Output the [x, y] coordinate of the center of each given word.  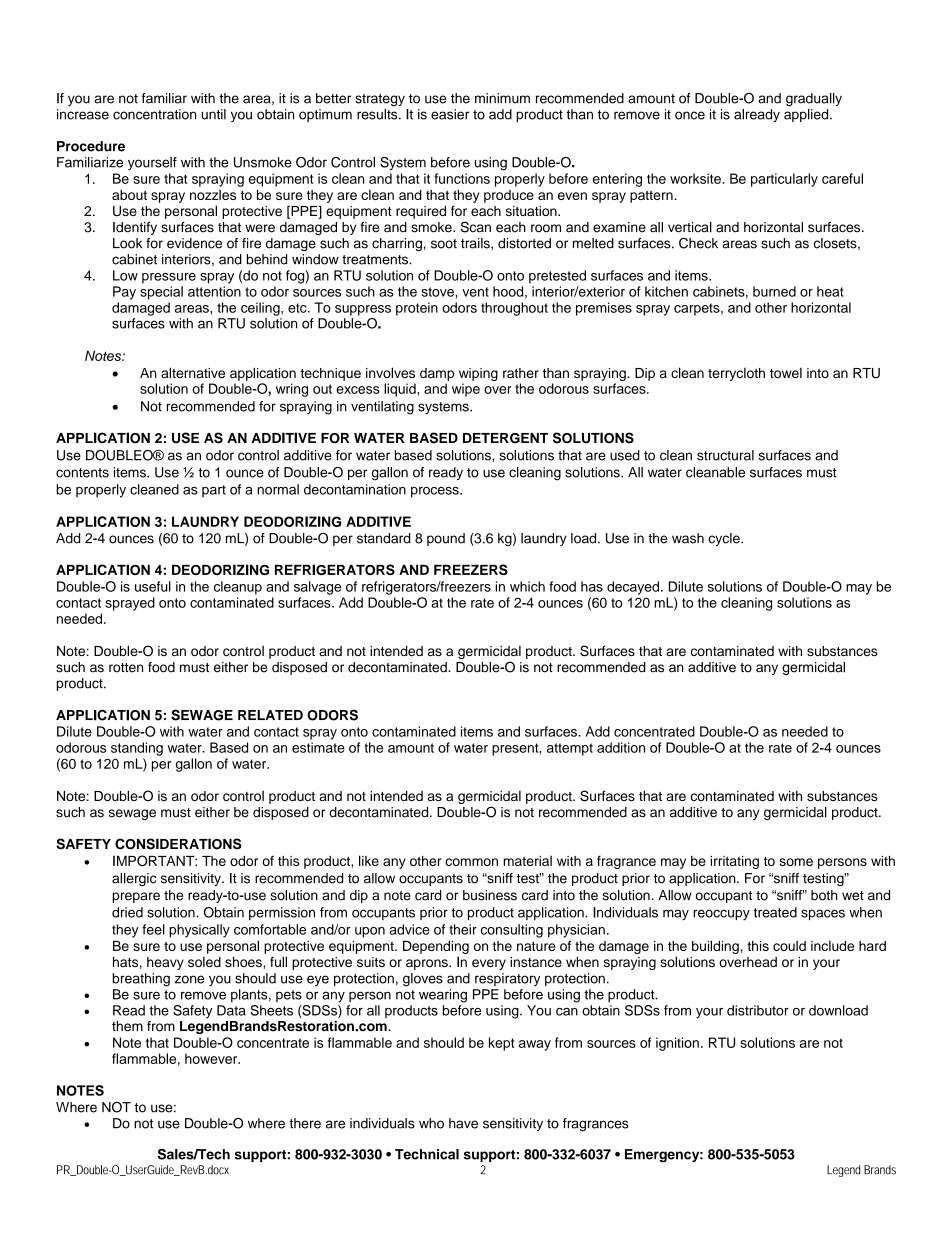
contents [82, 473]
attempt [570, 749]
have [463, 1123]
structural [725, 455]
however [212, 1058]
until [213, 114]
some [796, 862]
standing [137, 749]
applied [807, 115]
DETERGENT [505, 438]
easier [450, 114]
